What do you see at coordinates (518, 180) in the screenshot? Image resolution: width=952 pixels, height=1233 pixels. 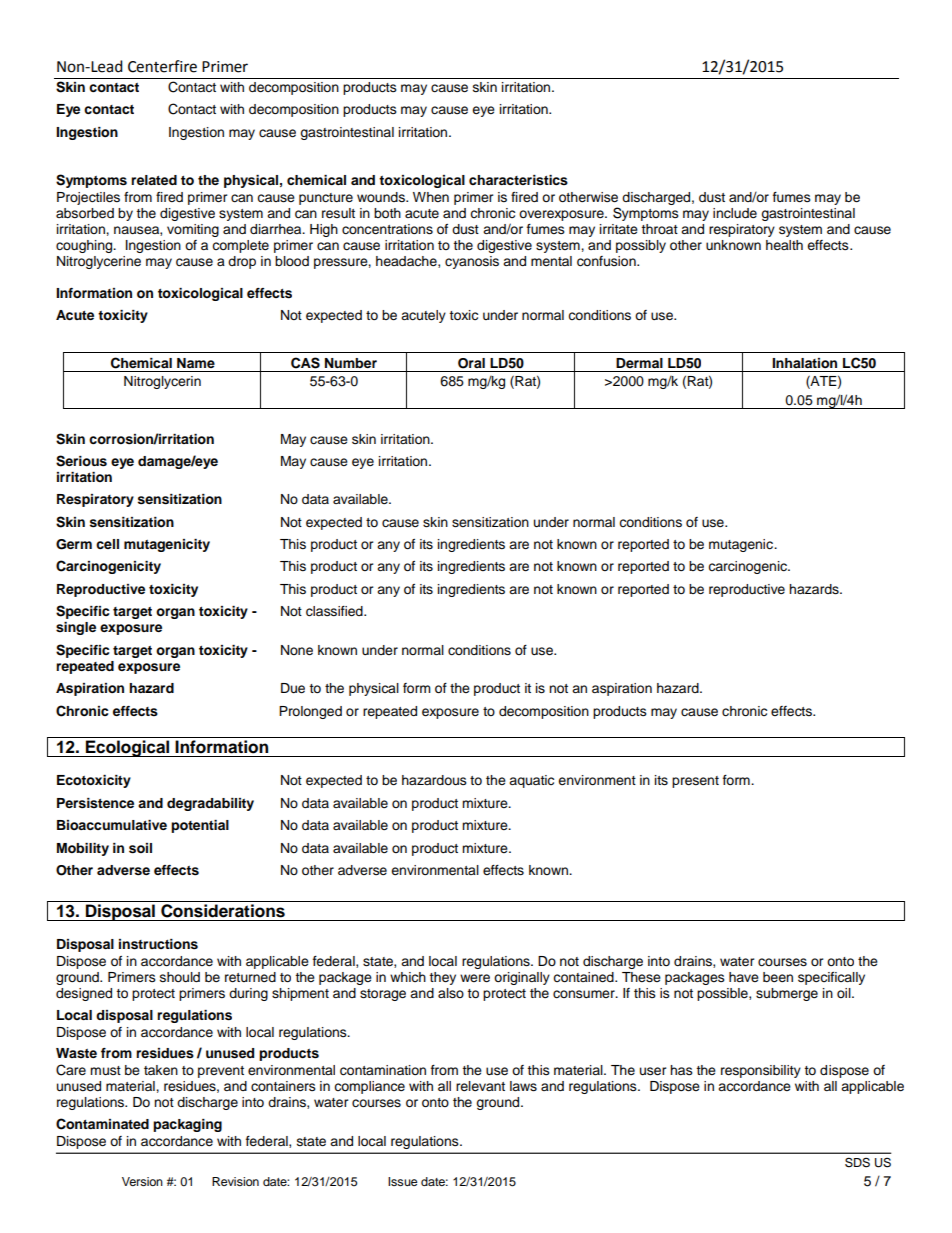 I see `characteristics` at bounding box center [518, 180].
